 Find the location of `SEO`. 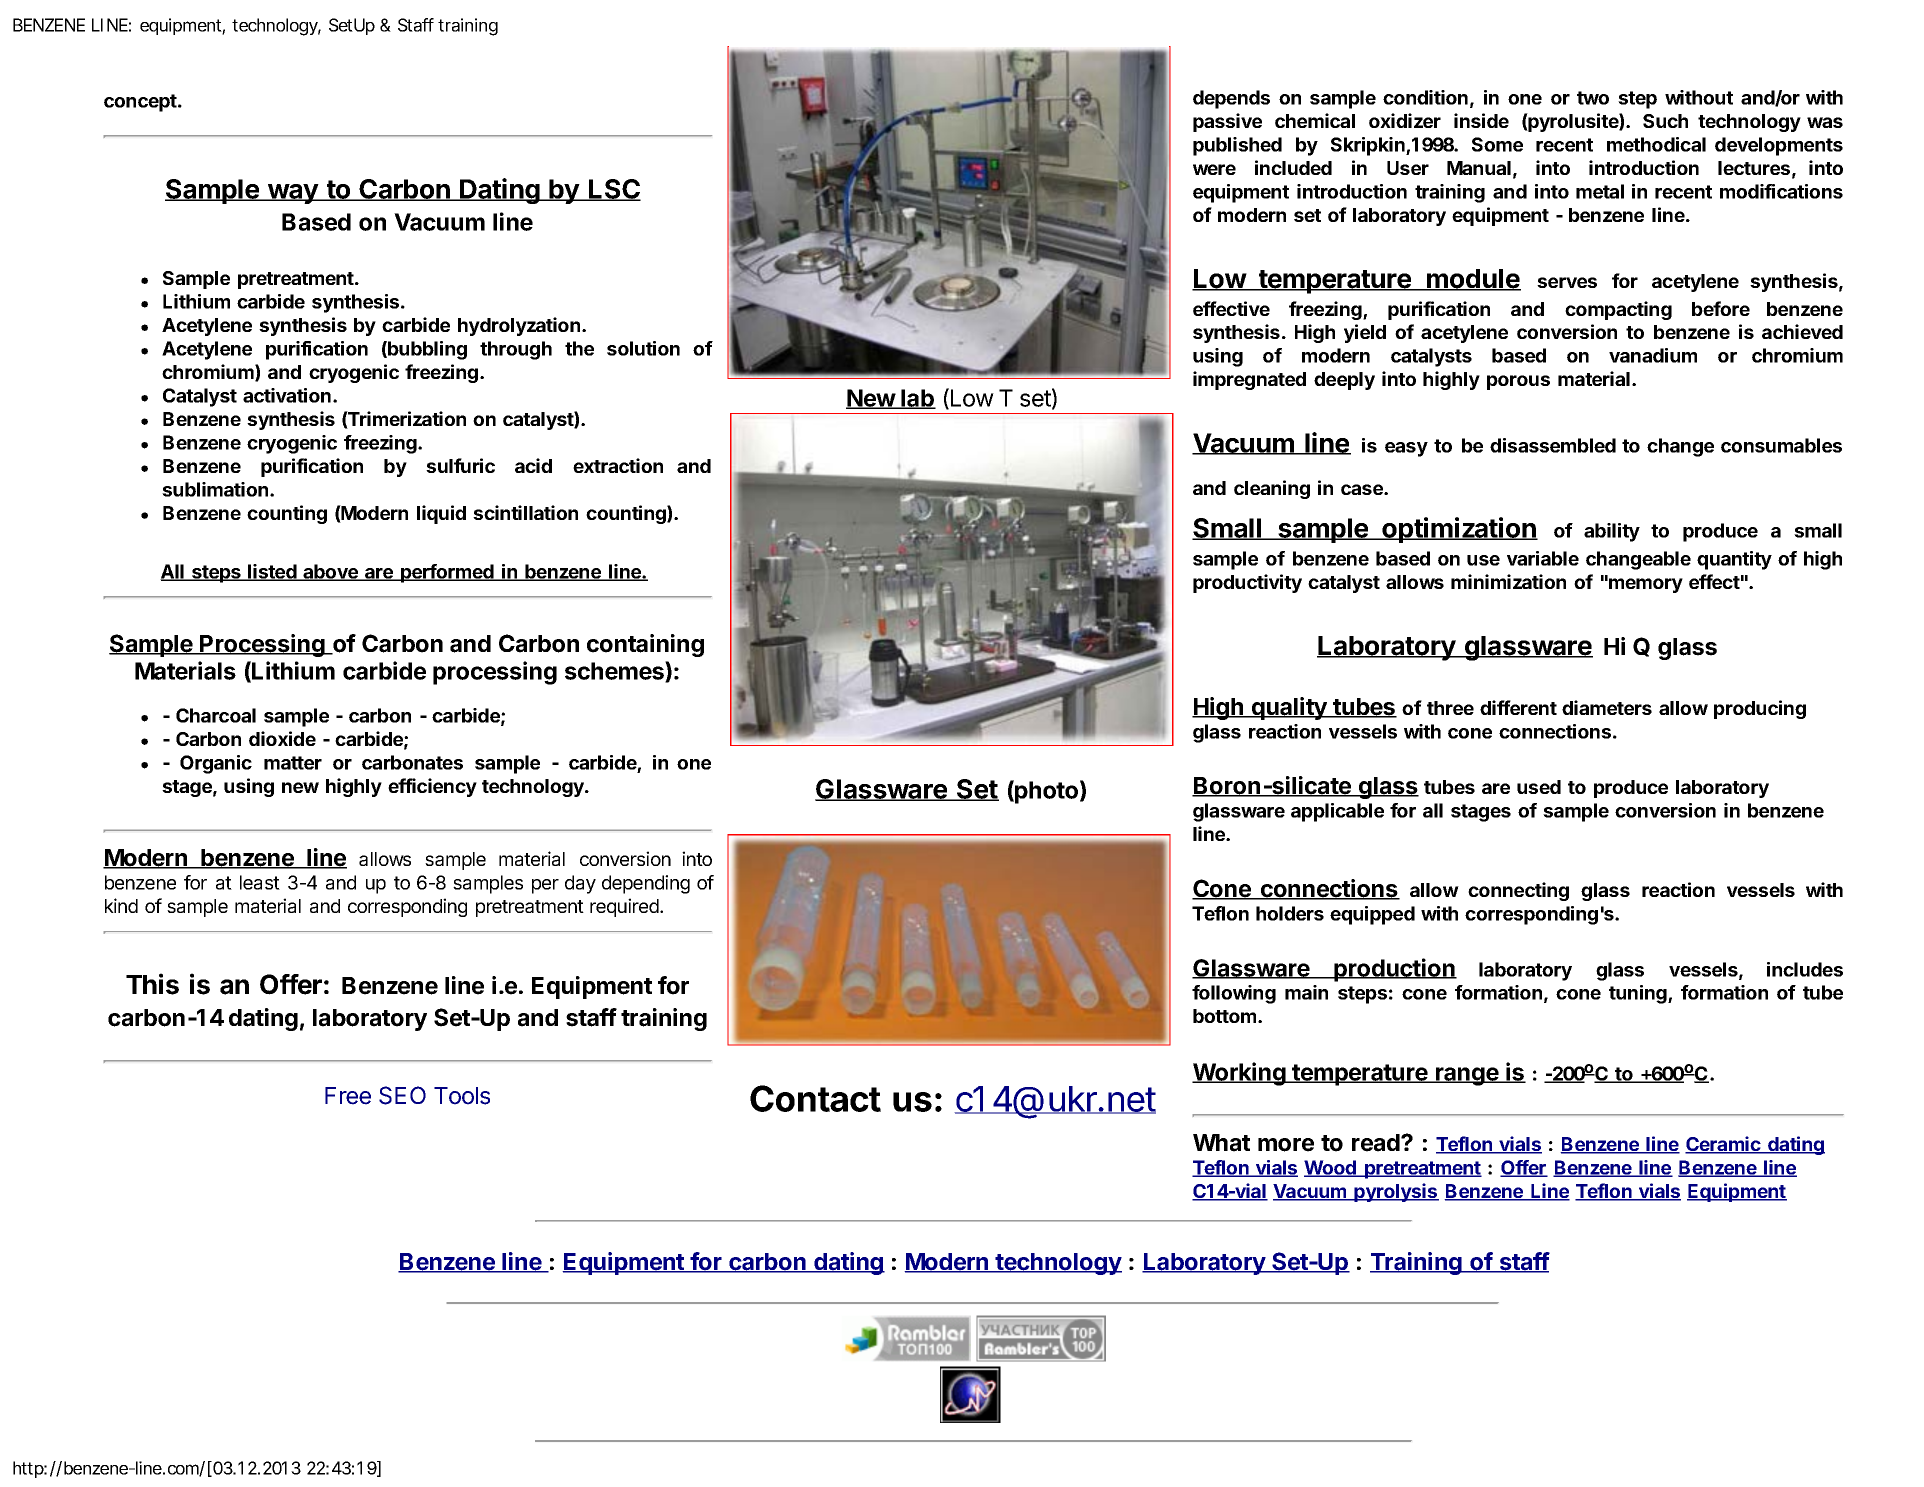

SEO is located at coordinates (402, 1095).
